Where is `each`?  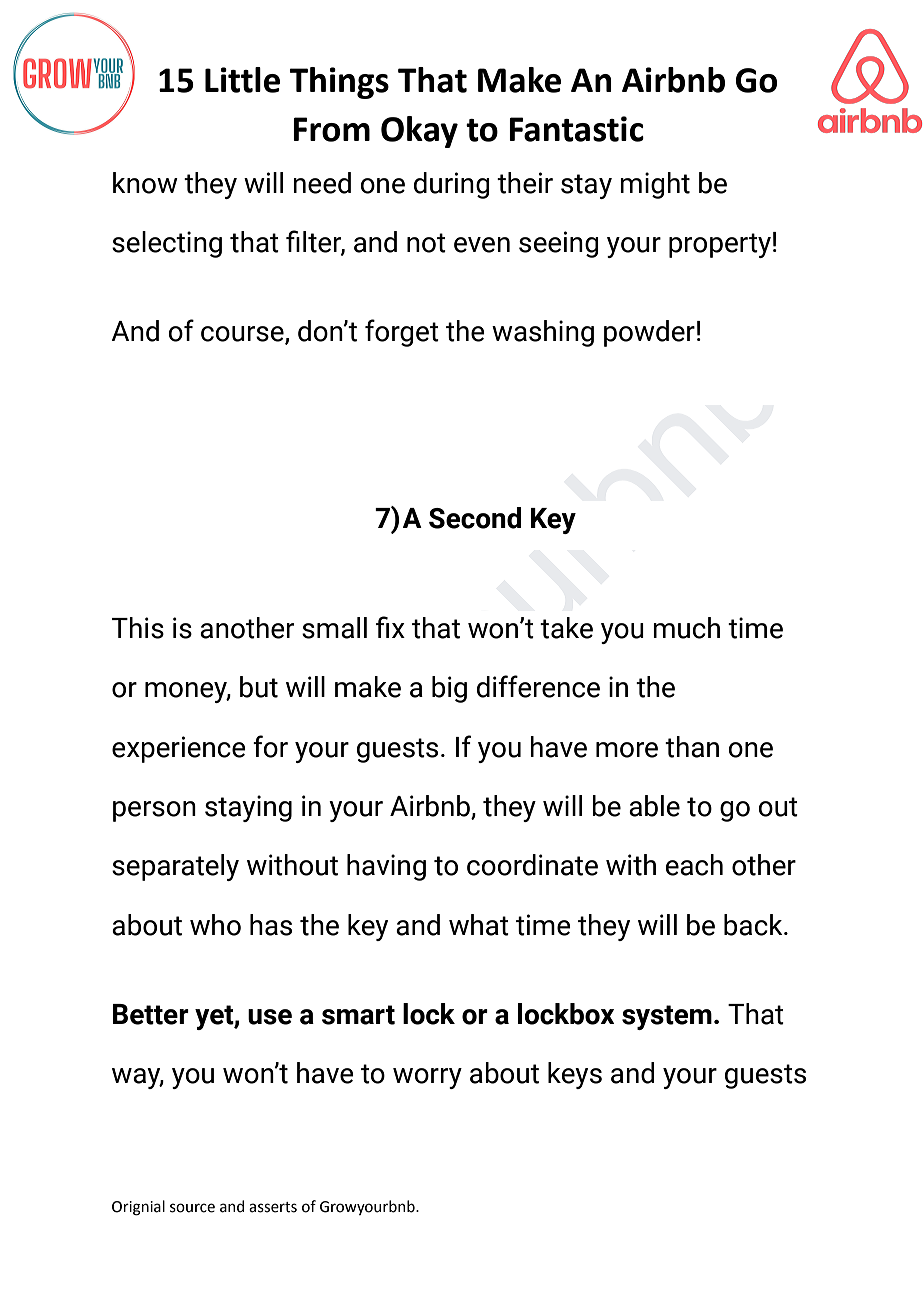
each is located at coordinates (694, 865).
